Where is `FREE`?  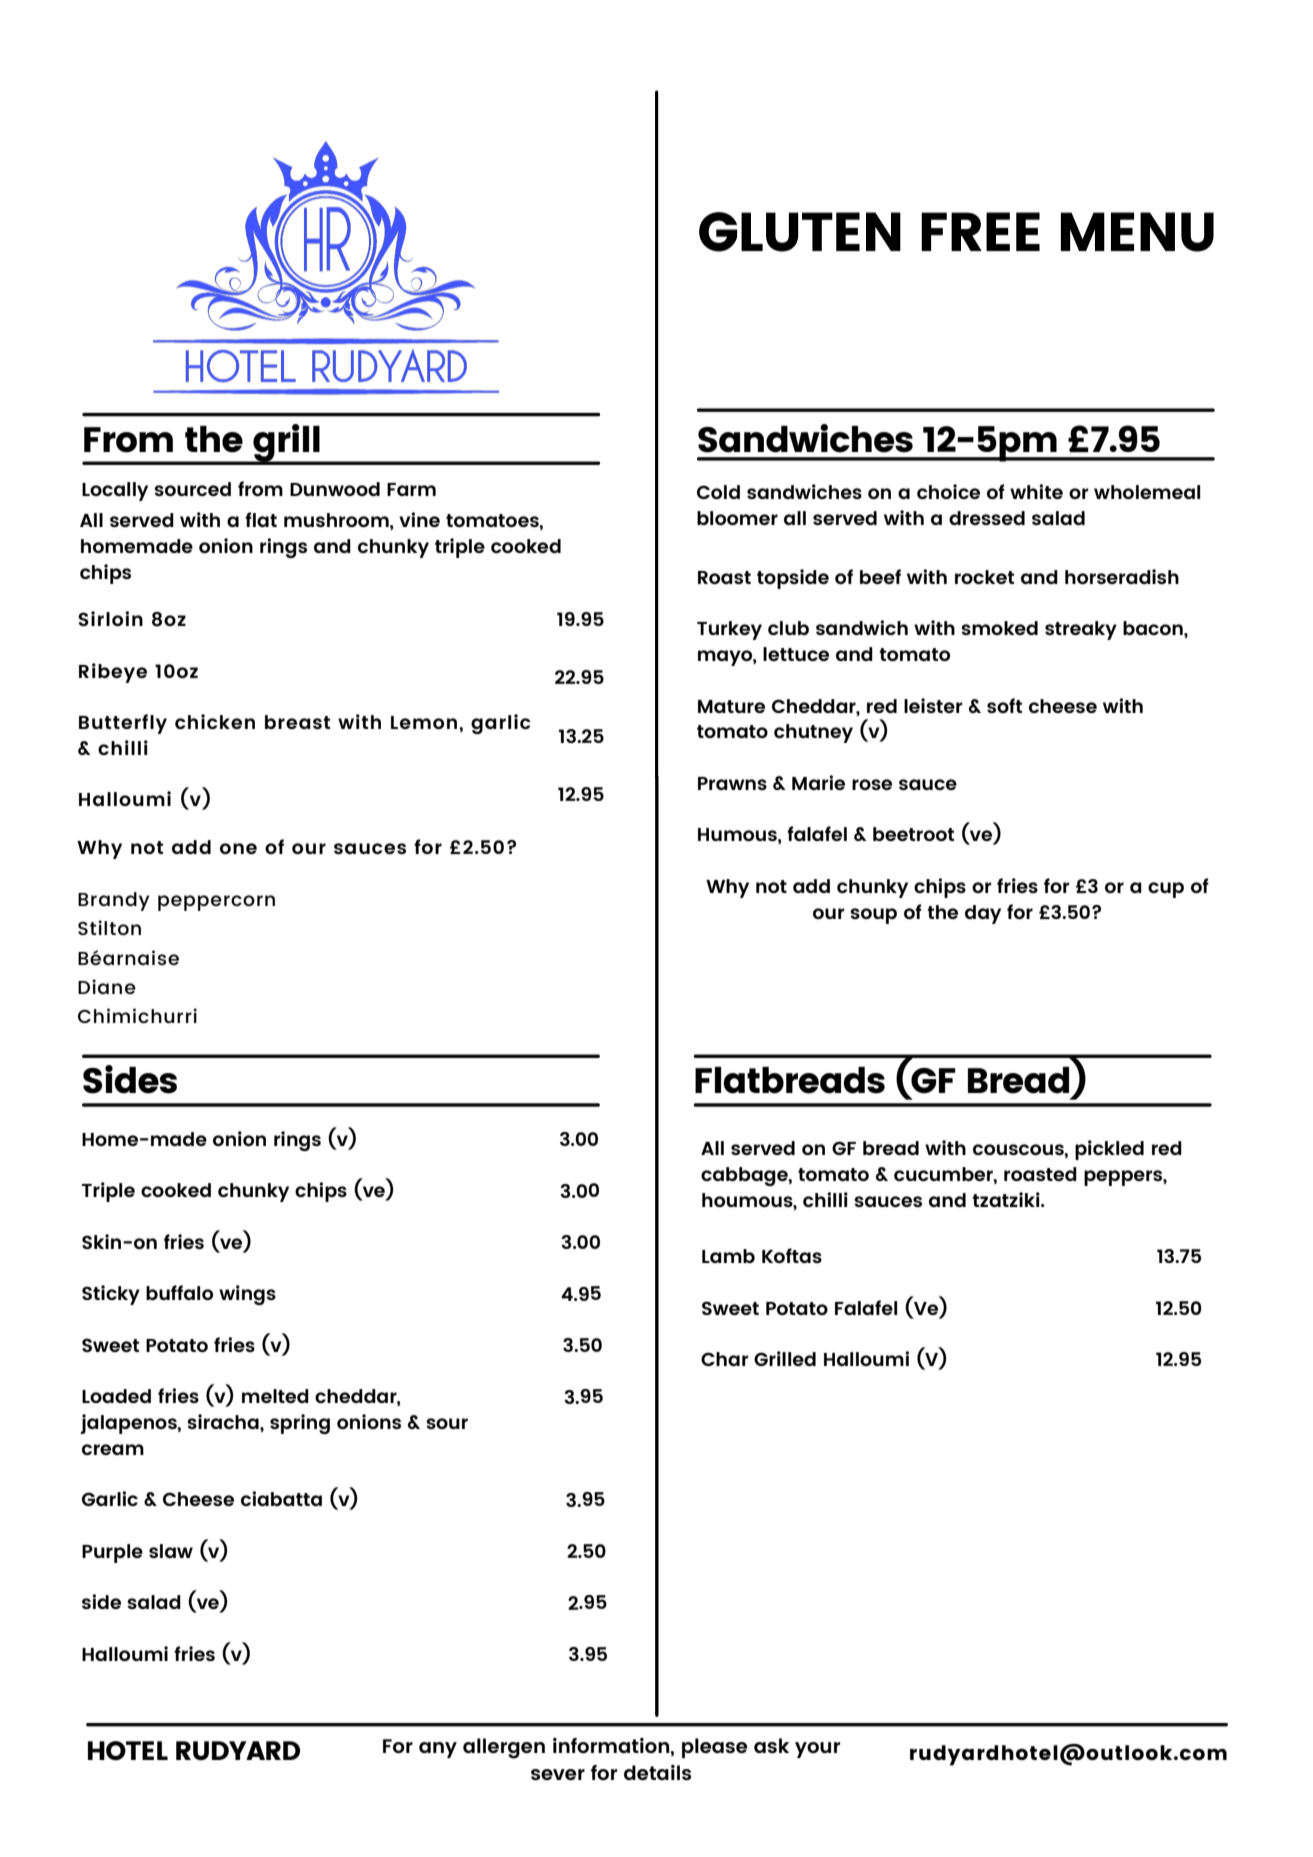 FREE is located at coordinates (980, 231).
